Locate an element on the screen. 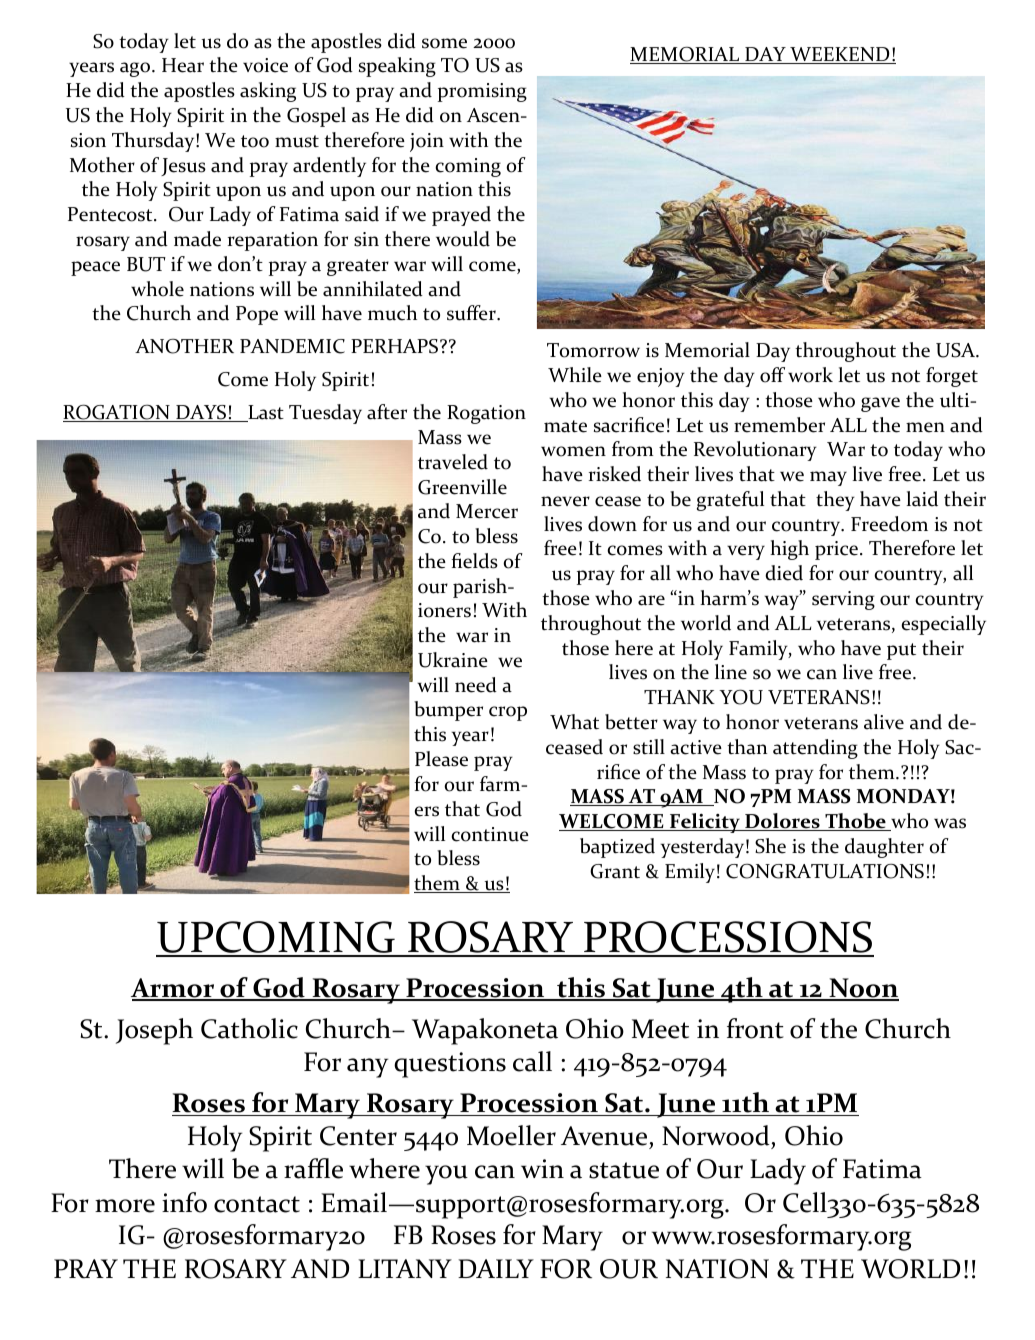  returned is located at coordinates (230, 1236).
